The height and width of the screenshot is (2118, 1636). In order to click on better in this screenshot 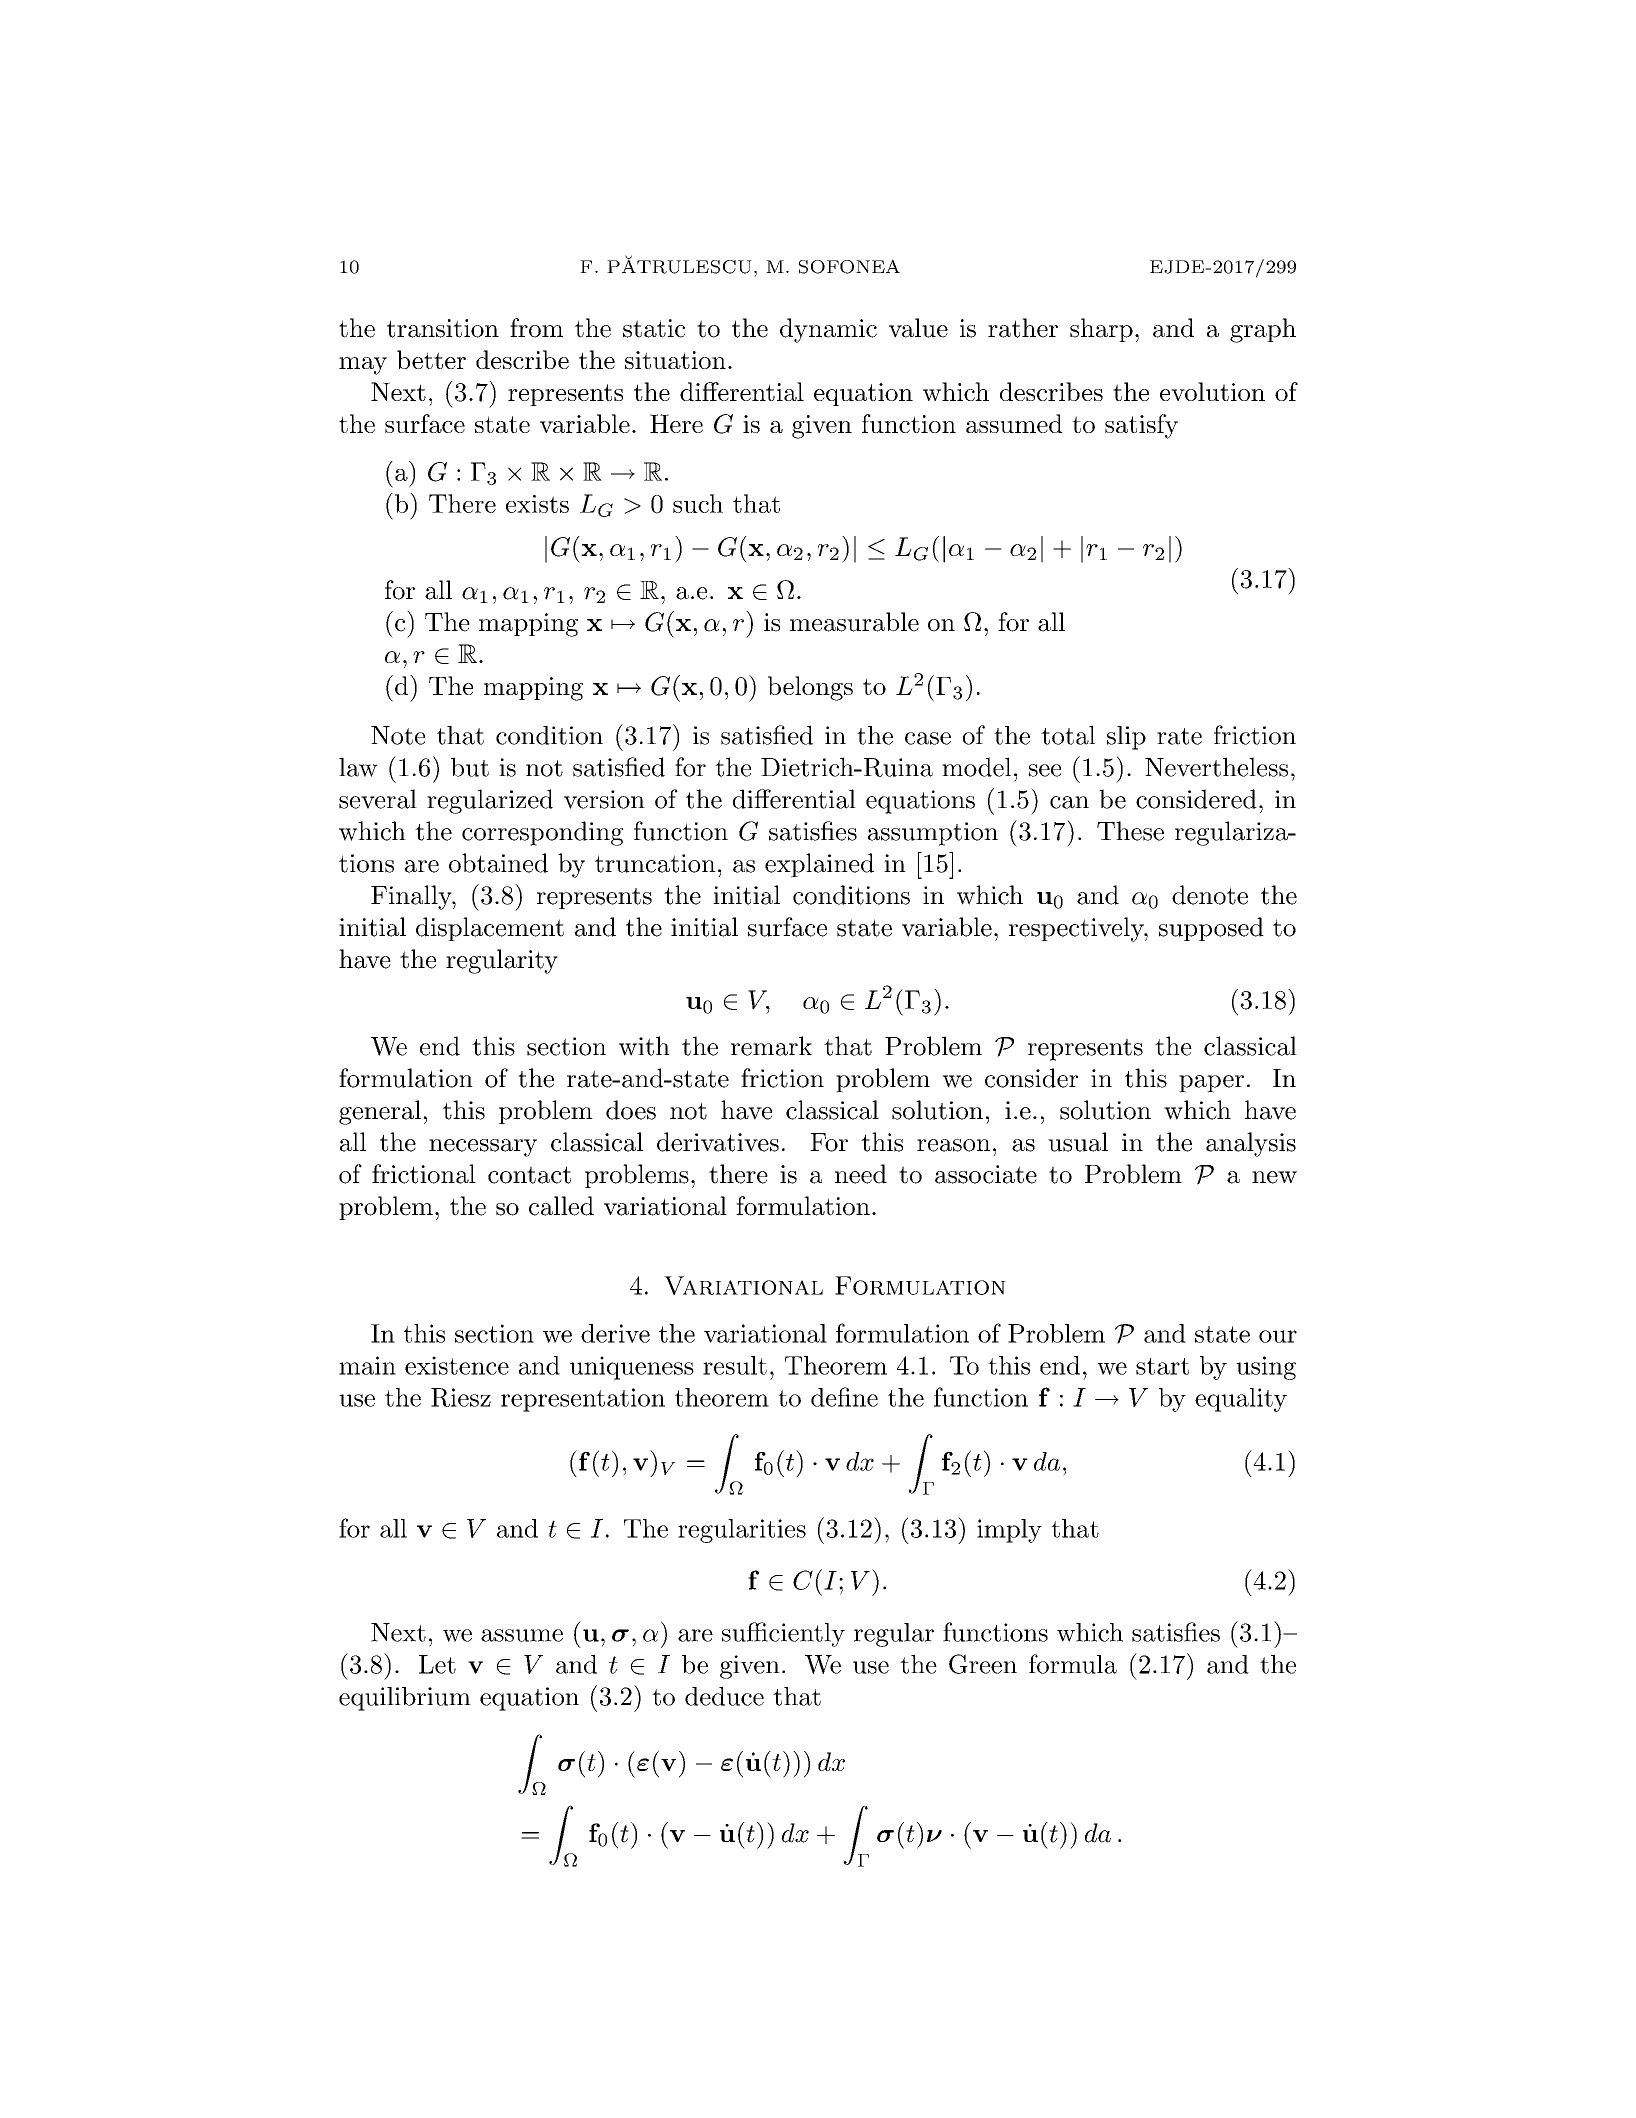, I will do `click(431, 359)`.
